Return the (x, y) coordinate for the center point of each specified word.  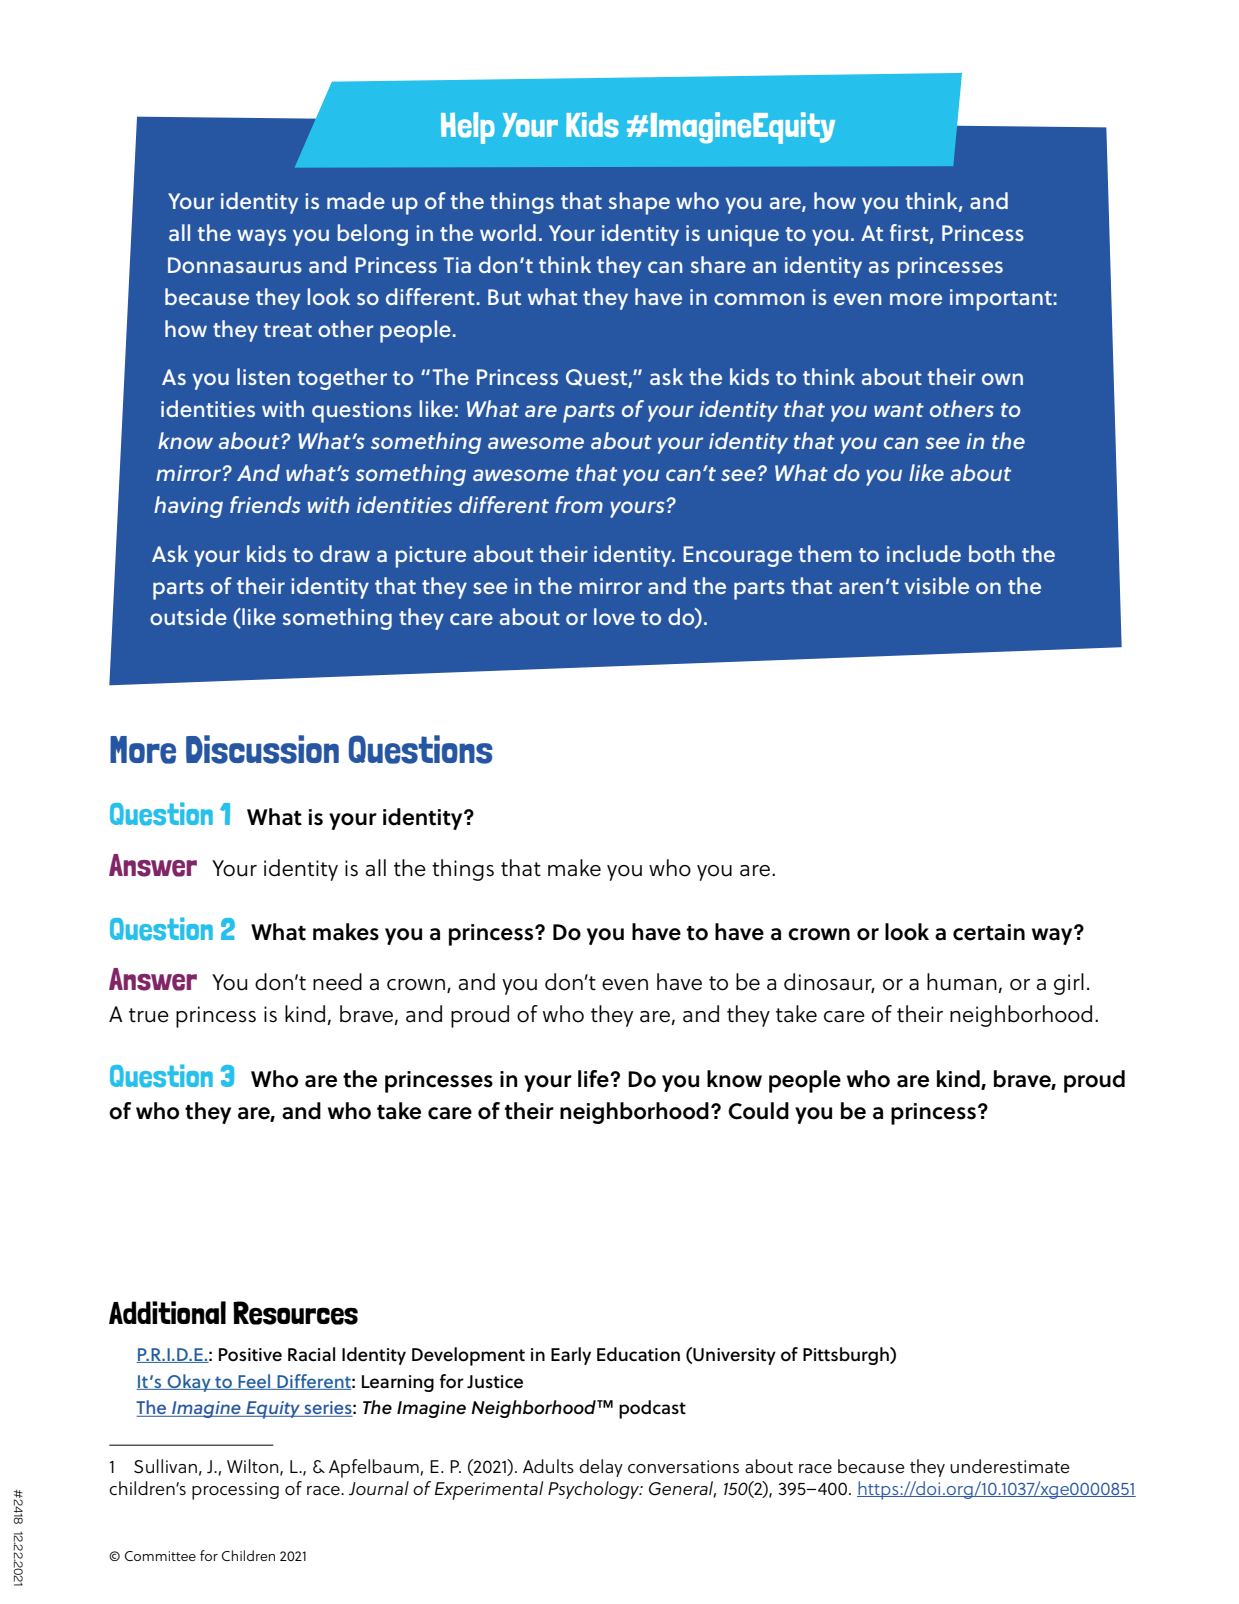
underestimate (1010, 1466)
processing (235, 1491)
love (614, 616)
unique (743, 236)
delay (601, 1468)
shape (639, 203)
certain (989, 932)
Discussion (262, 749)
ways (261, 237)
